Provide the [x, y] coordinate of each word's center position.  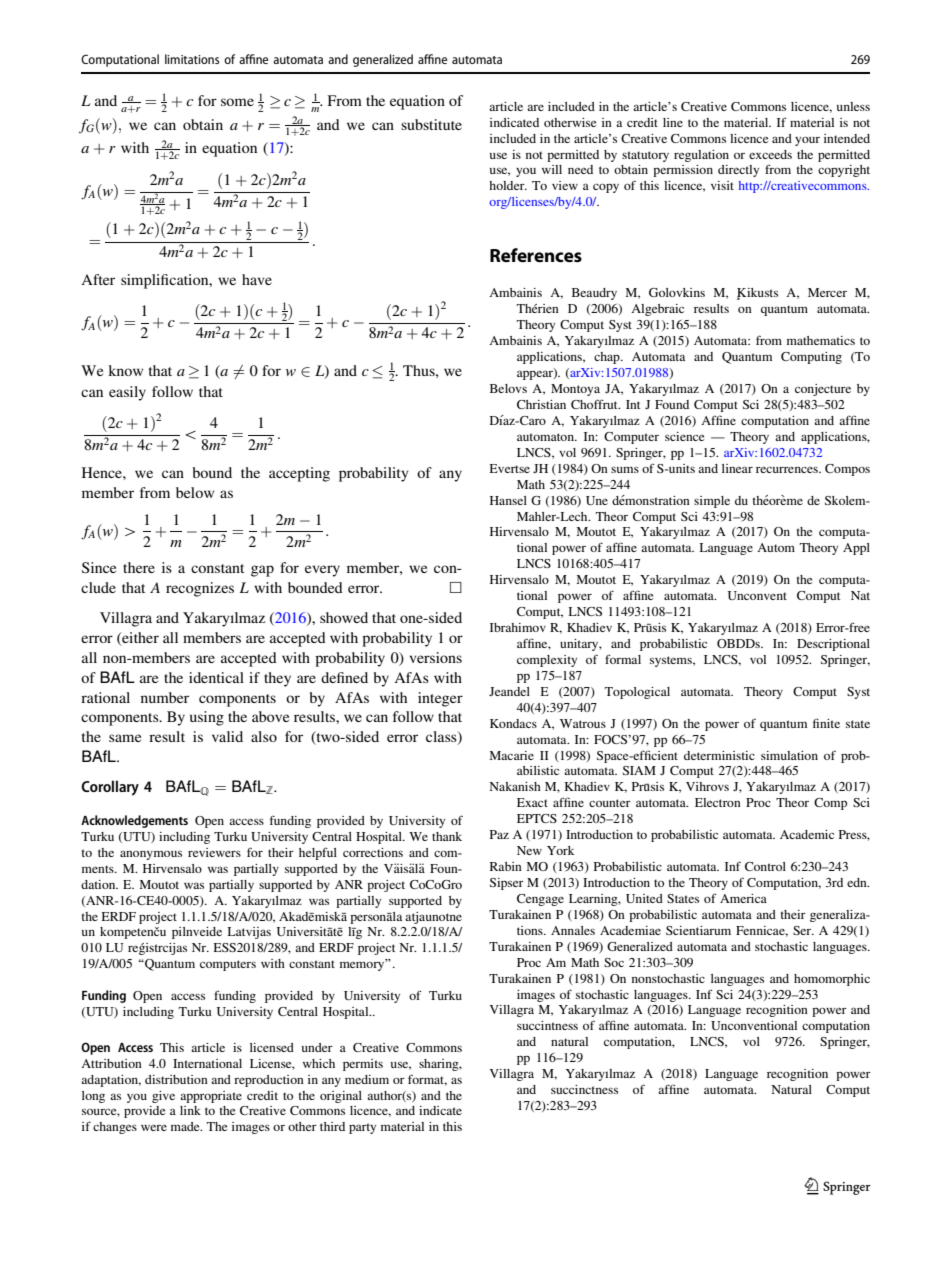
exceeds [770, 154]
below [195, 492]
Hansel [508, 500]
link [190, 1110]
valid [227, 736]
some [237, 102]
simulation [789, 755]
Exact [532, 802]
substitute [431, 124]
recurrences [788, 469]
